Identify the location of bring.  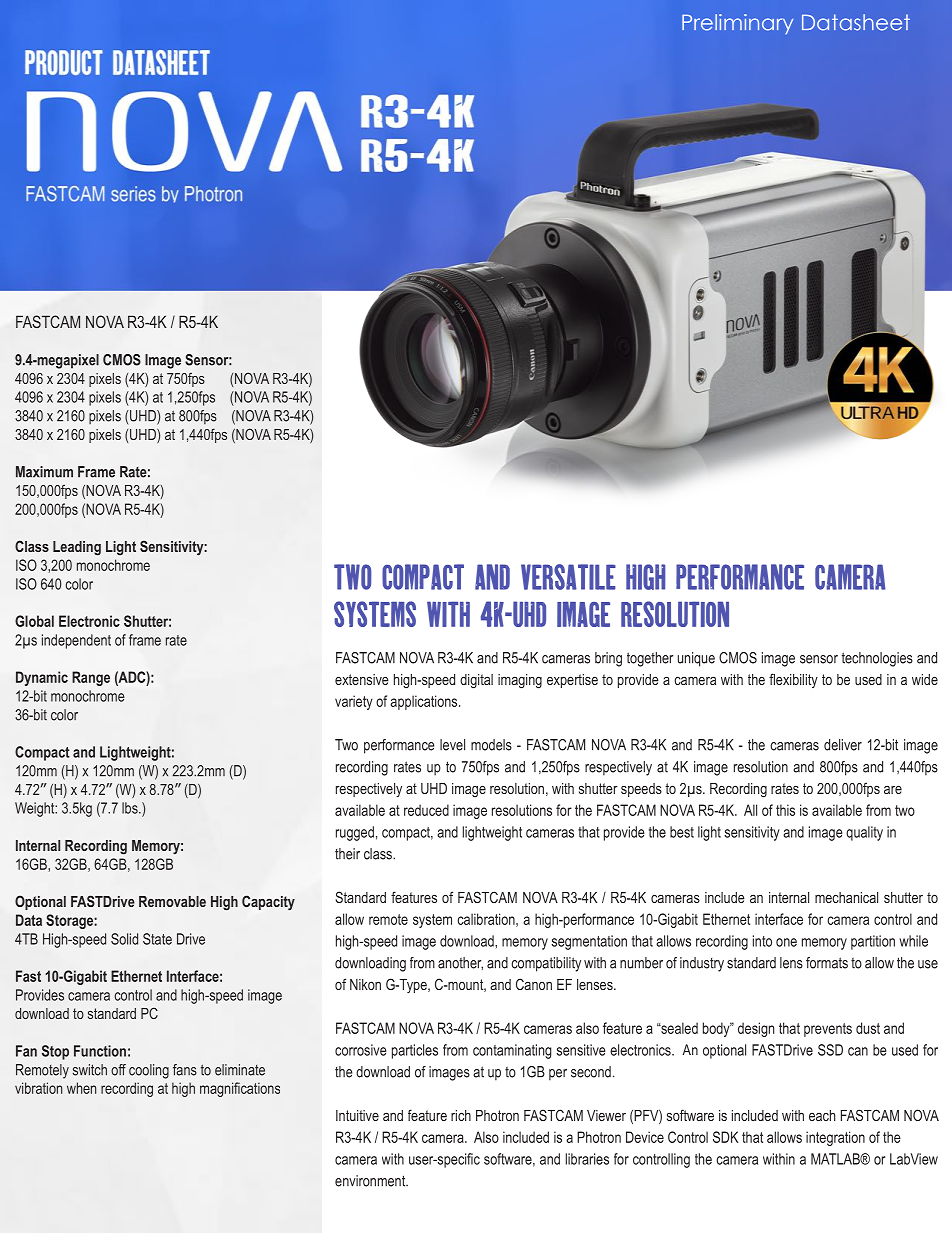
(608, 659).
